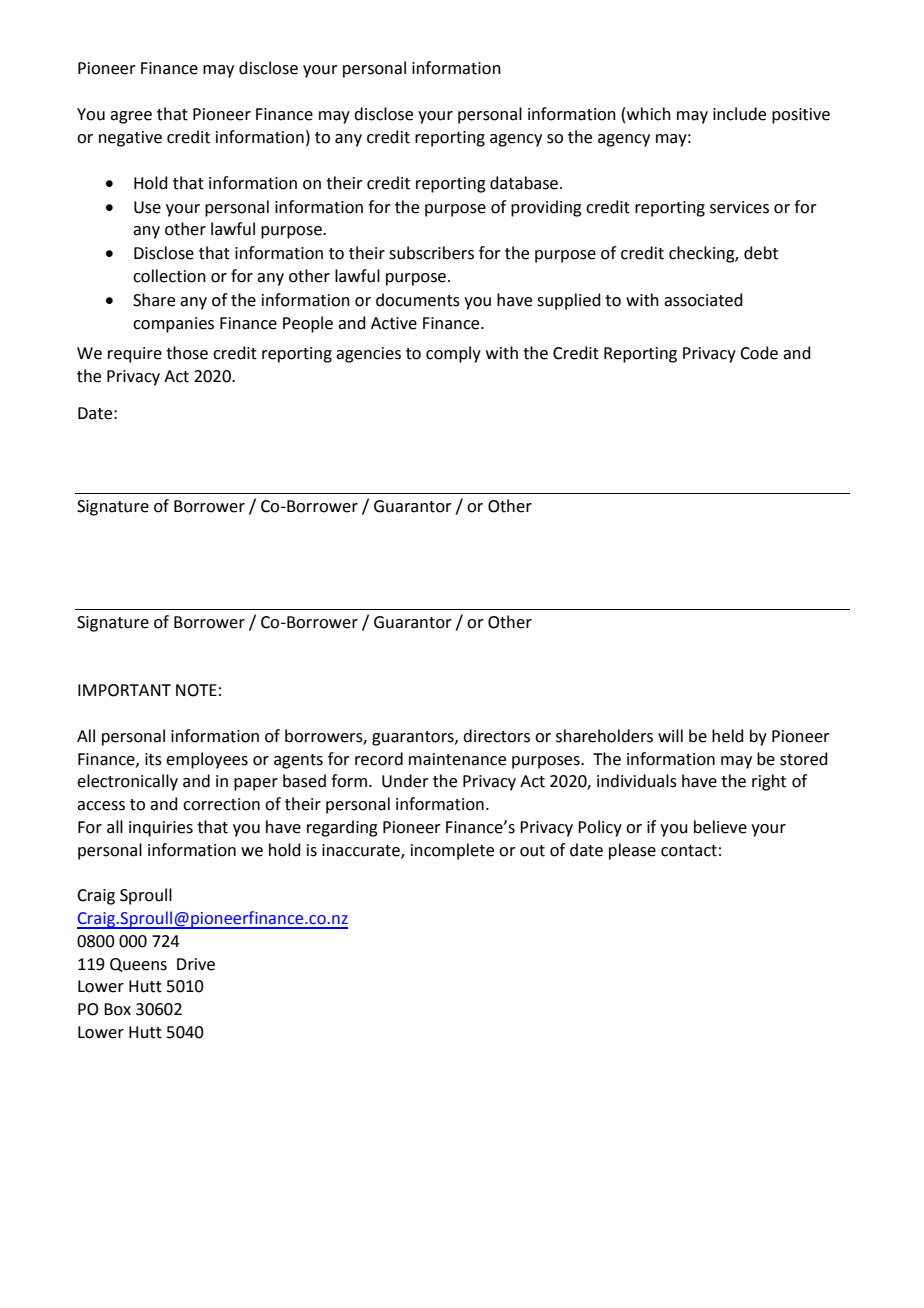 Image resolution: width=924 pixels, height=1308 pixels. What do you see at coordinates (739, 114) in the screenshot?
I see `include` at bounding box center [739, 114].
